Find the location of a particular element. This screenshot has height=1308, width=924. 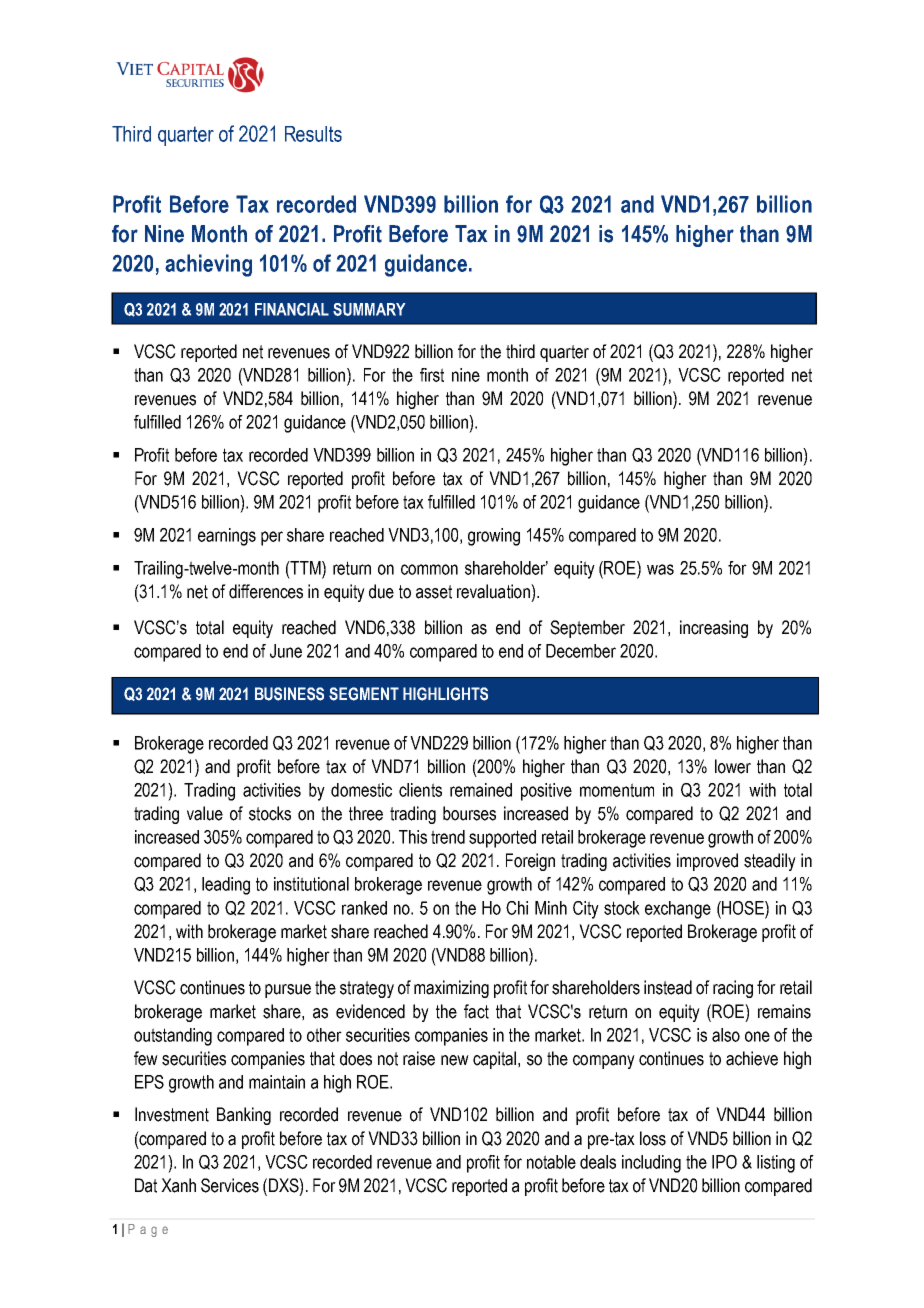

revaluation is located at coordinates (494, 591).
